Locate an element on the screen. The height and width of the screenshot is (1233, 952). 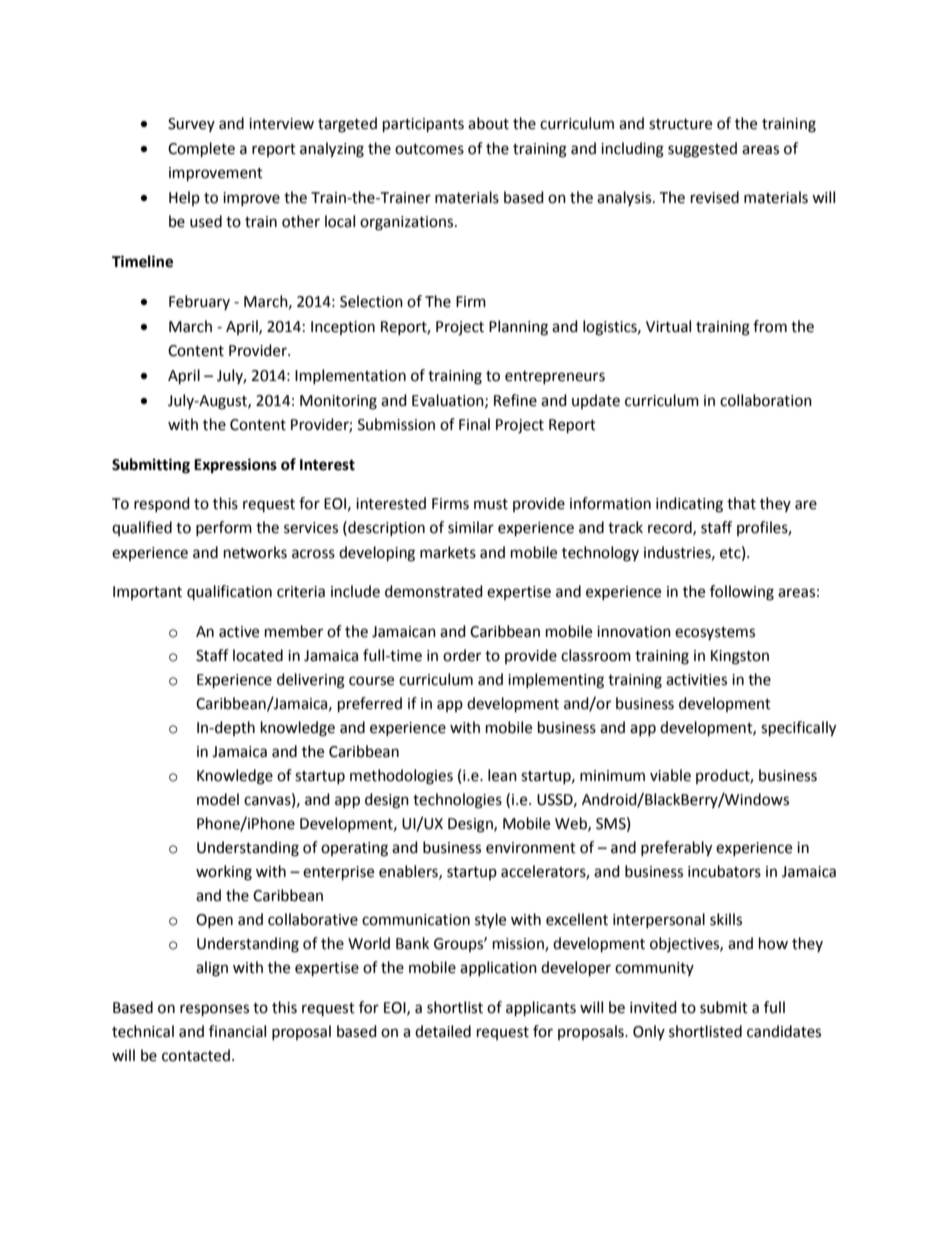
financial is located at coordinates (237, 1031).
